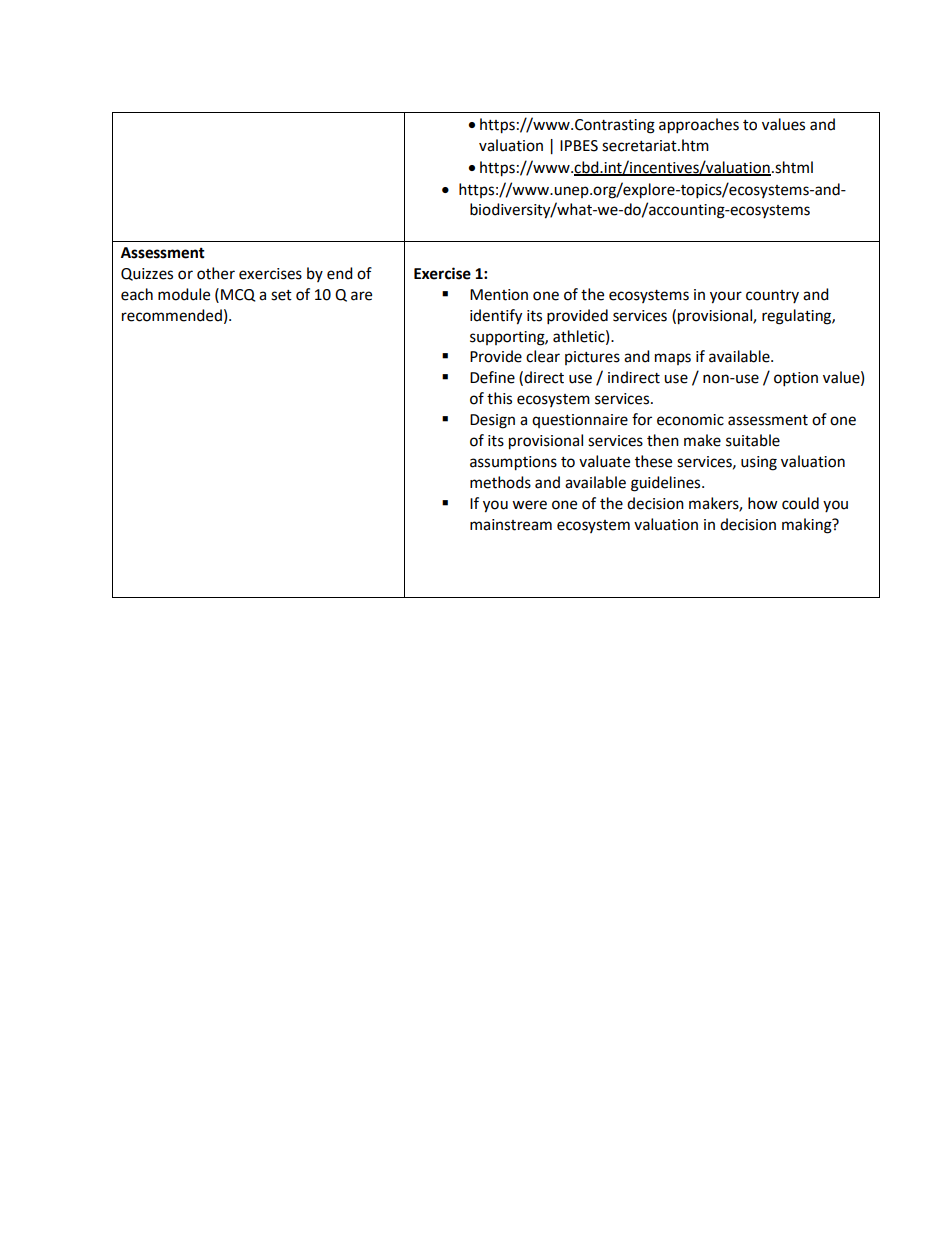  What do you see at coordinates (172, 315) in the screenshot?
I see `recommended` at bounding box center [172, 315].
